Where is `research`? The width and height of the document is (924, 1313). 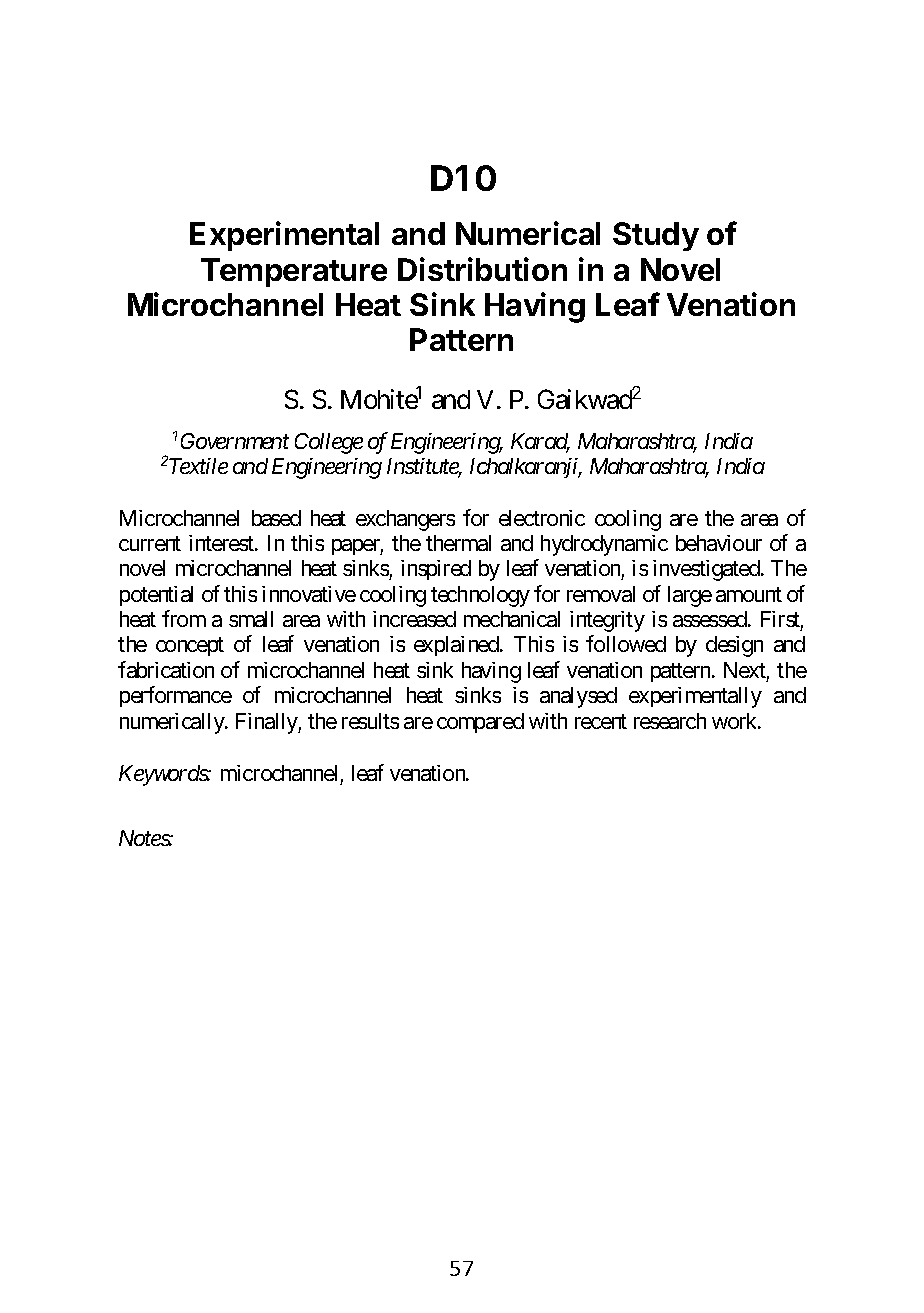
research is located at coordinates (670, 721).
